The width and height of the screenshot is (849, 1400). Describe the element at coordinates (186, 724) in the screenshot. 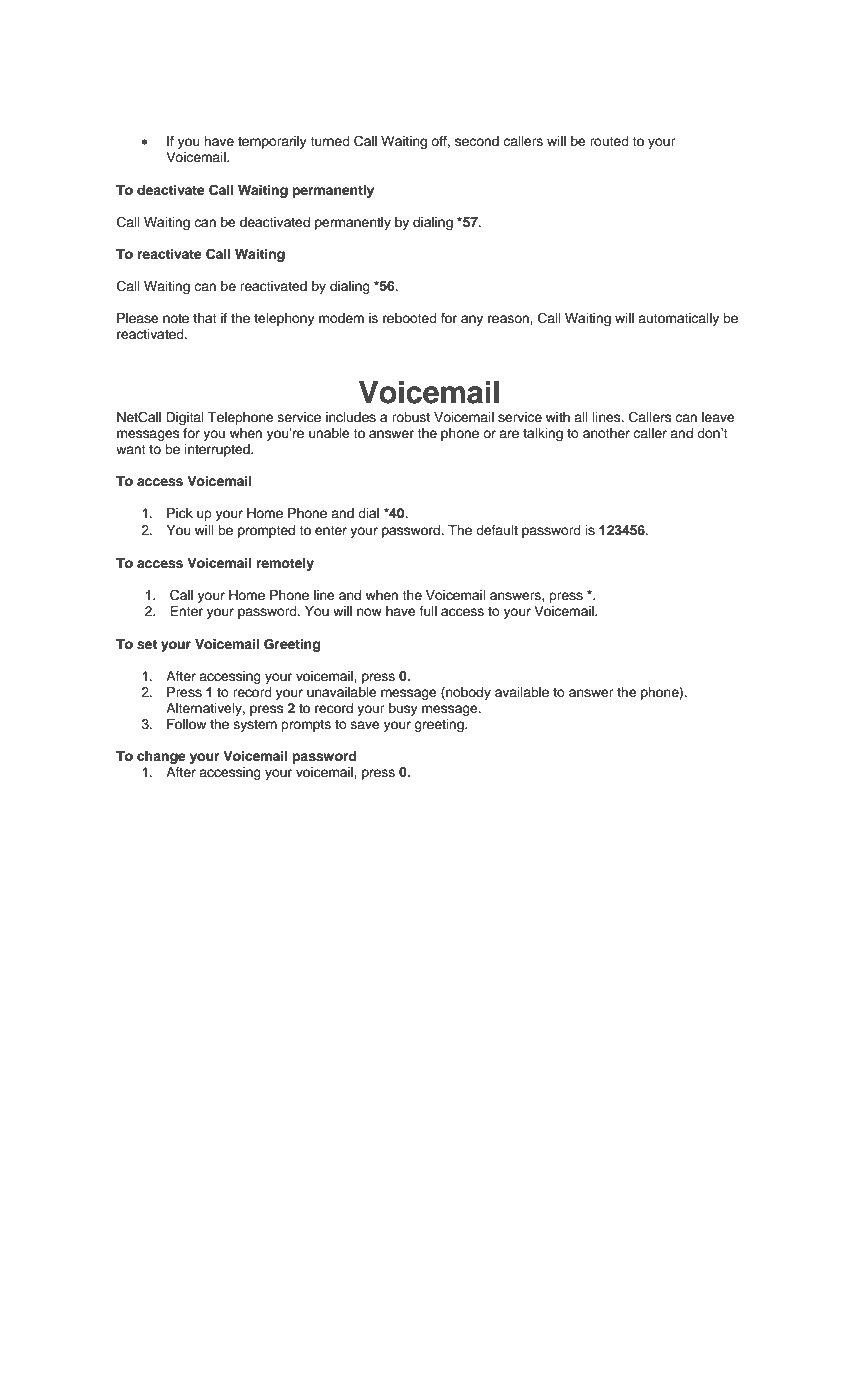

I see `Follow` at that location.
